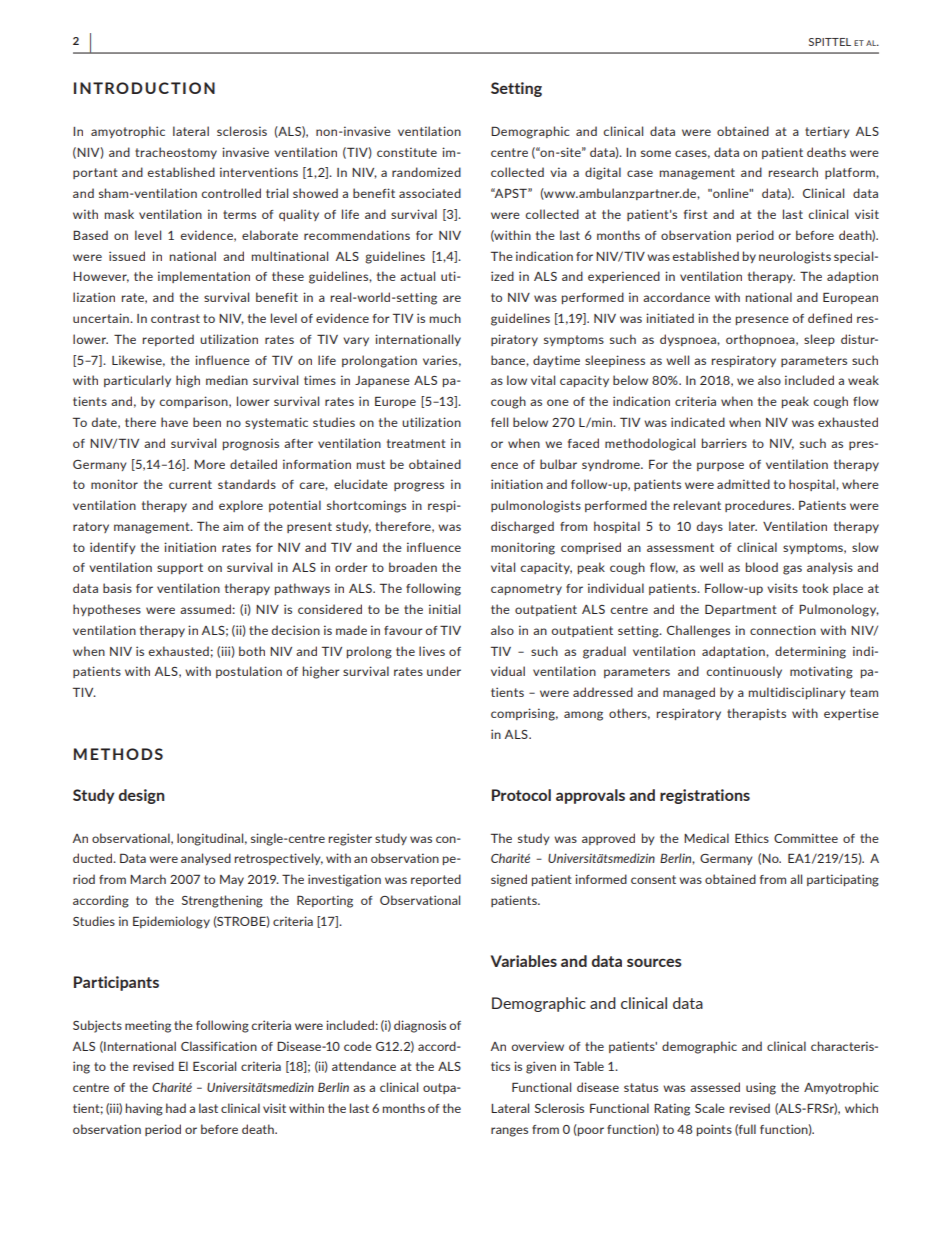 The image size is (952, 1251). Describe the element at coordinates (176, 153) in the screenshot. I see `tracheostomy` at that location.
